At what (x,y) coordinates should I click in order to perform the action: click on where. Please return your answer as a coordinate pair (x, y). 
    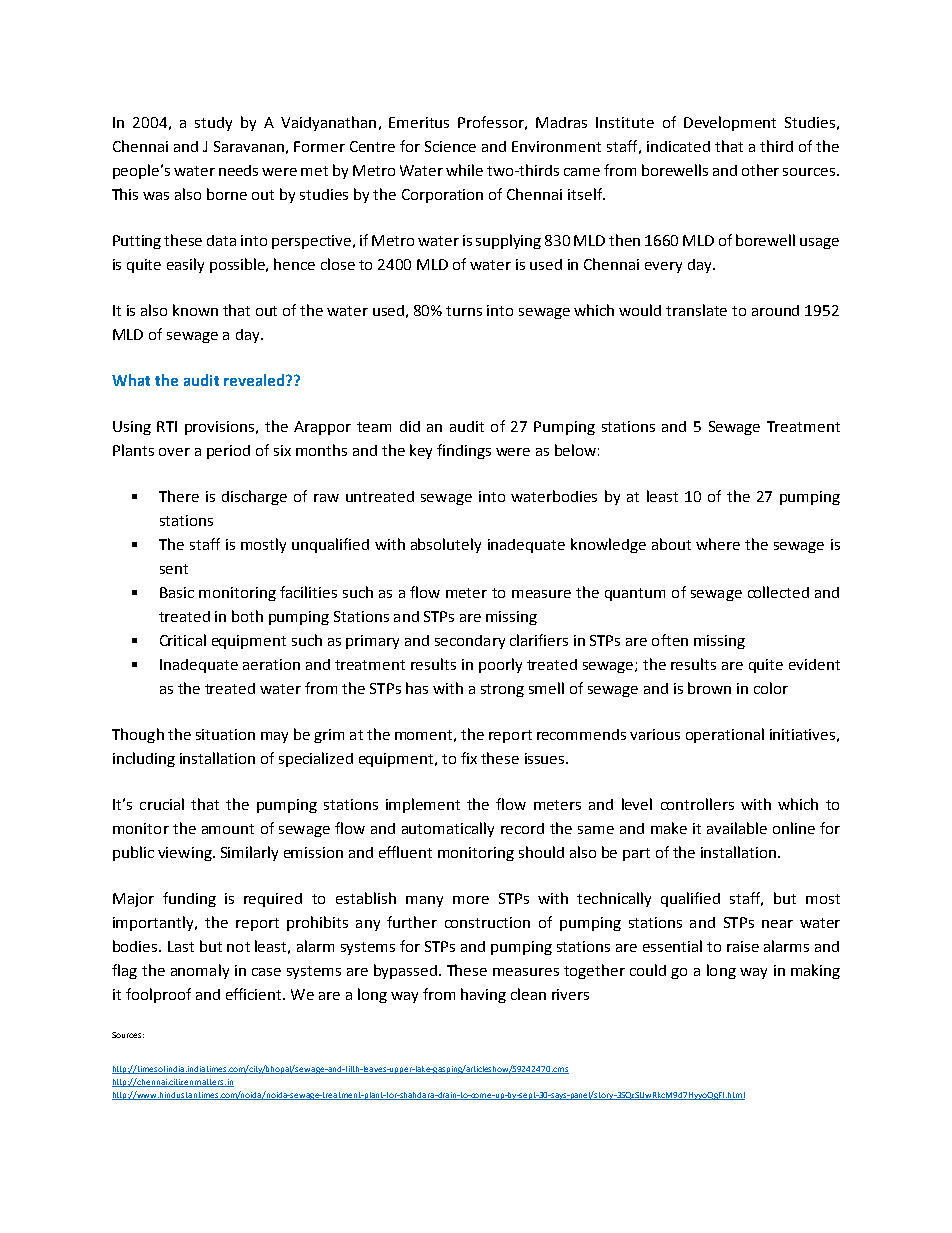
    Looking at the image, I should click on (718, 544).
